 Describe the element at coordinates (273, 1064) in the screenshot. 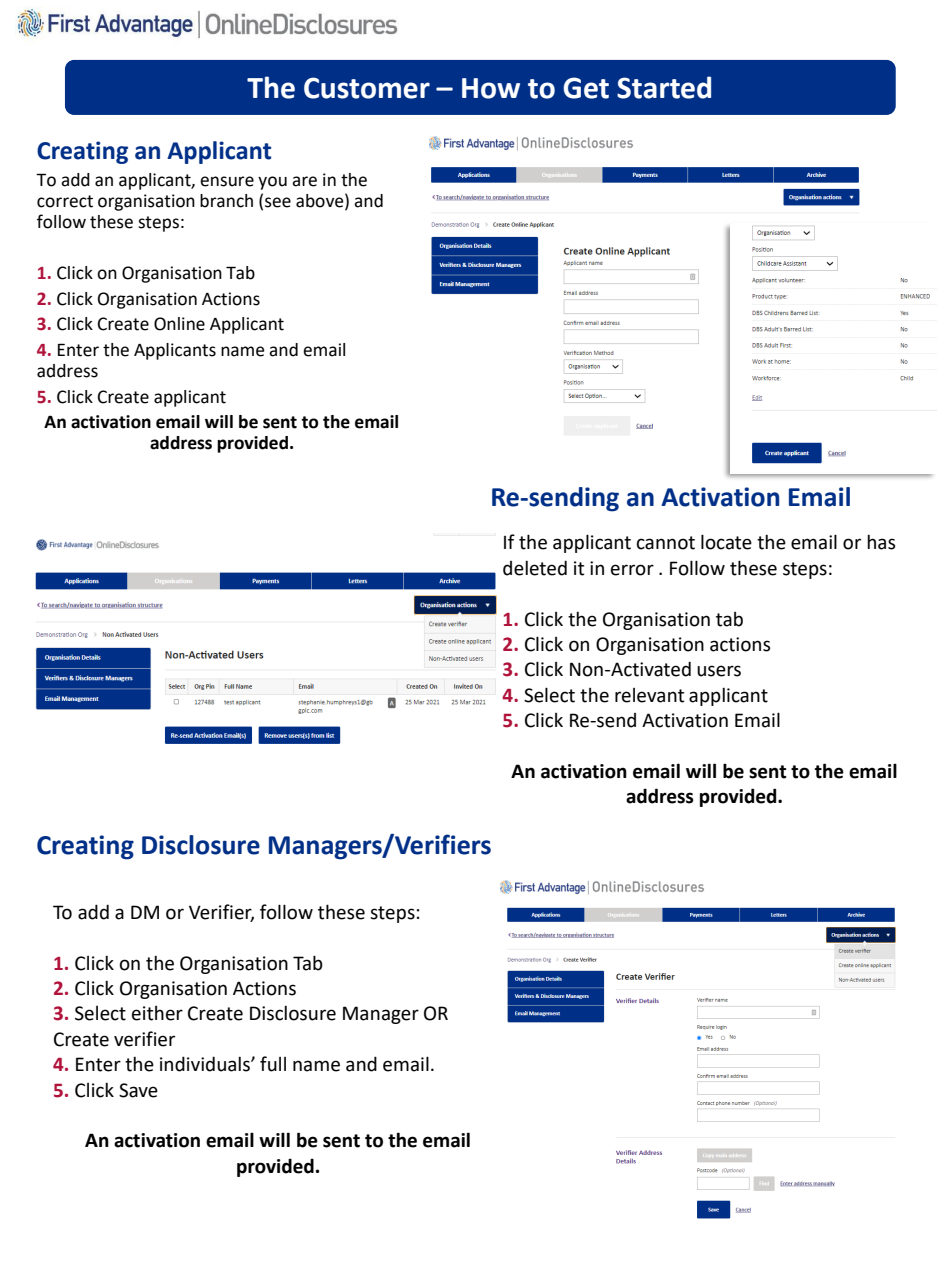

I see `full` at that location.
